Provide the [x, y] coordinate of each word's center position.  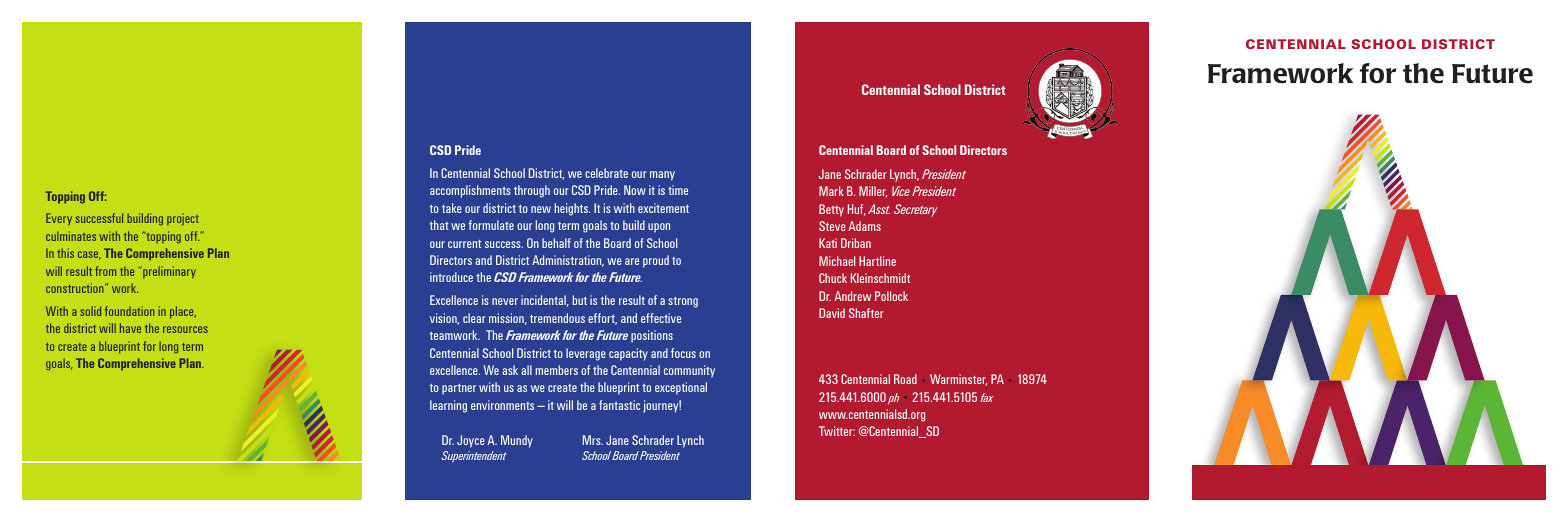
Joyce [471, 441]
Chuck [833, 278]
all [526, 370]
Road [905, 379]
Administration [568, 261]
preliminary [168, 272]
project [183, 219]
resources [185, 329]
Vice [901, 191]
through [532, 191]
